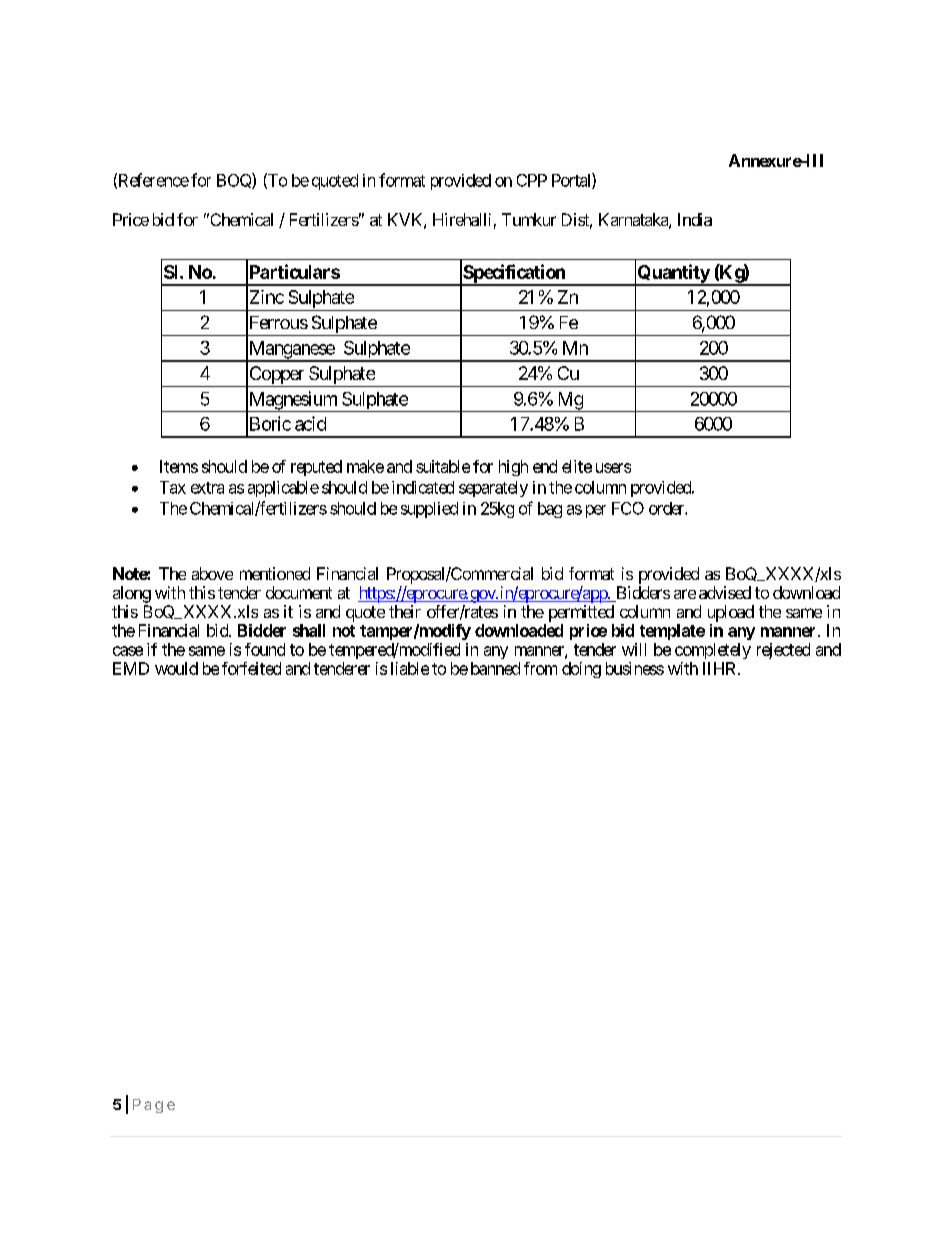 This image has height=1233, width=952. I want to click on banned, so click(495, 668).
